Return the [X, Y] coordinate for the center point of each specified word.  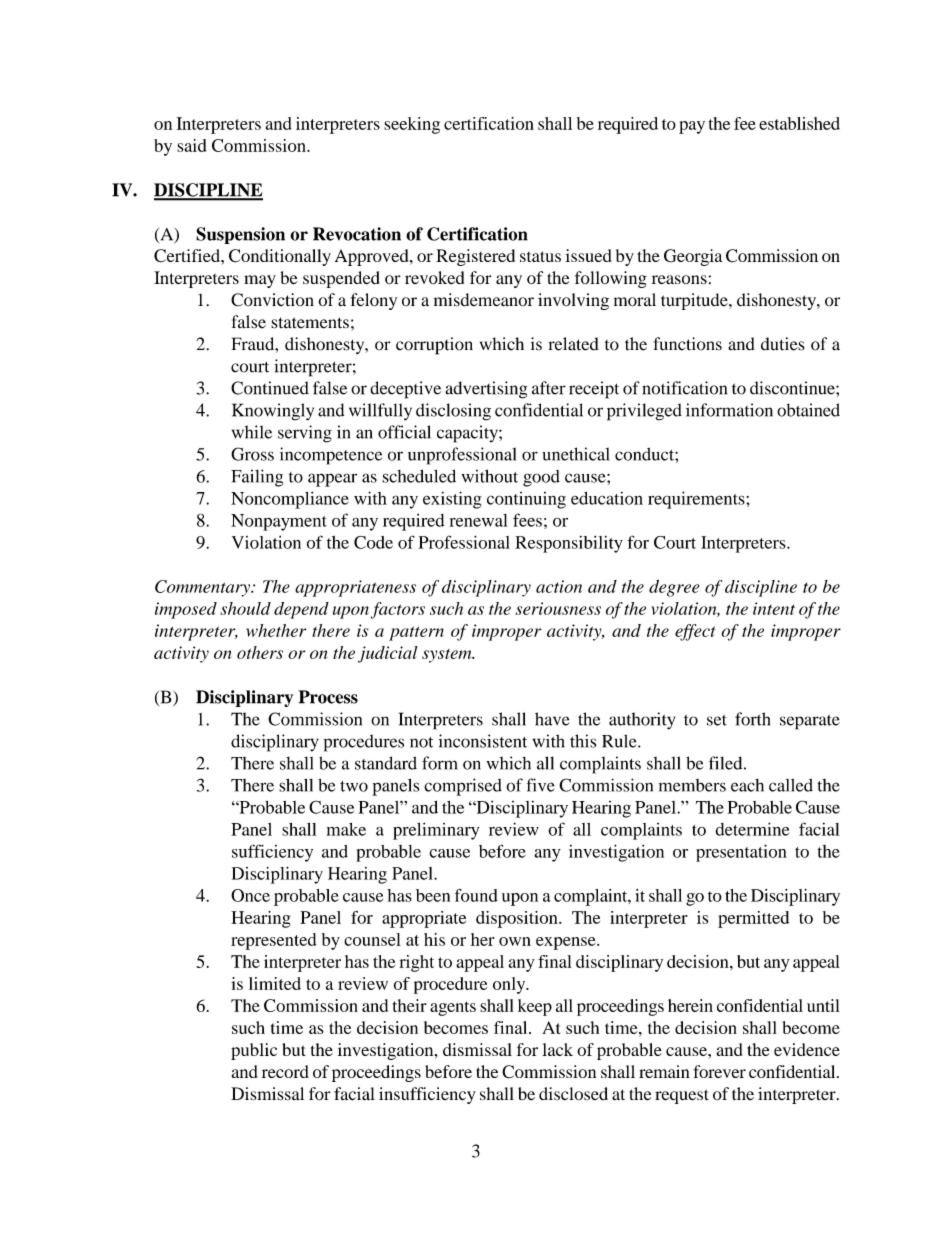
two [354, 786]
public [254, 1051]
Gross [252, 454]
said [192, 145]
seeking [412, 125]
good [541, 478]
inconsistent [483, 741]
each [747, 785]
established [799, 123]
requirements [697, 500]
